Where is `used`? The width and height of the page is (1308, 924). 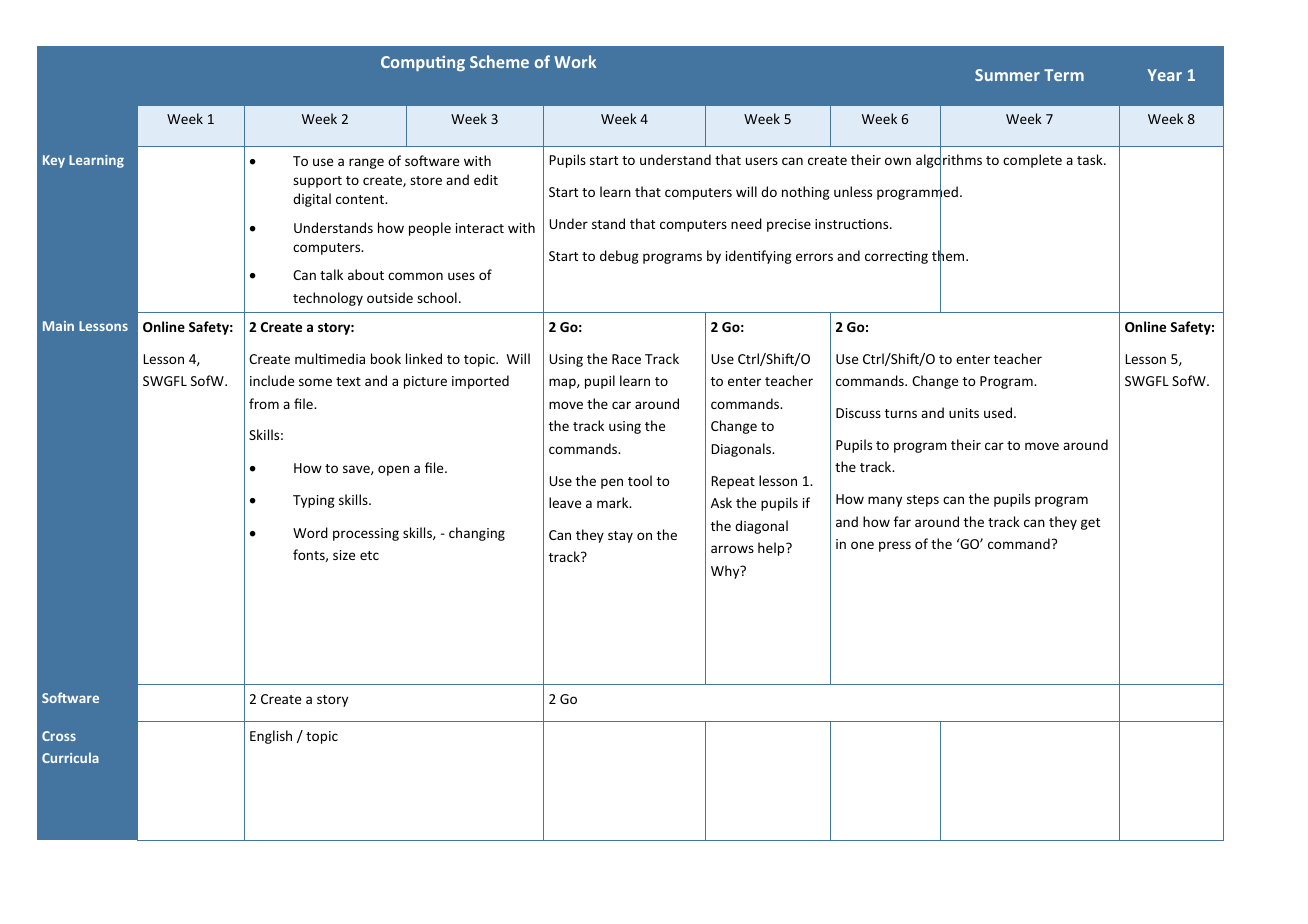 used is located at coordinates (998, 412).
